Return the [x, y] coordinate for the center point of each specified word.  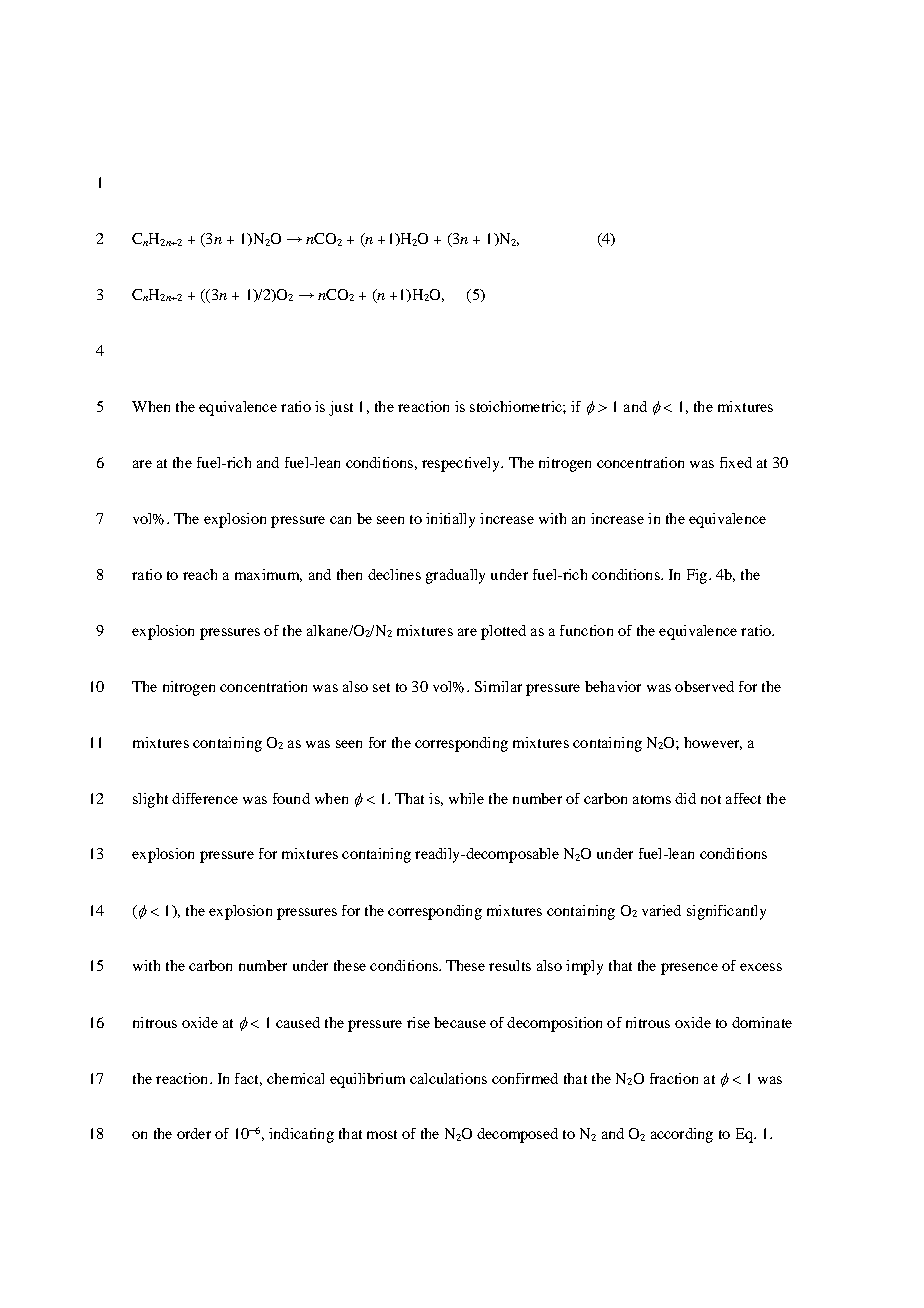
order [194, 1133]
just [341, 408]
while [466, 798]
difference [205, 798]
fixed [736, 462]
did [685, 798]
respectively [462, 464]
